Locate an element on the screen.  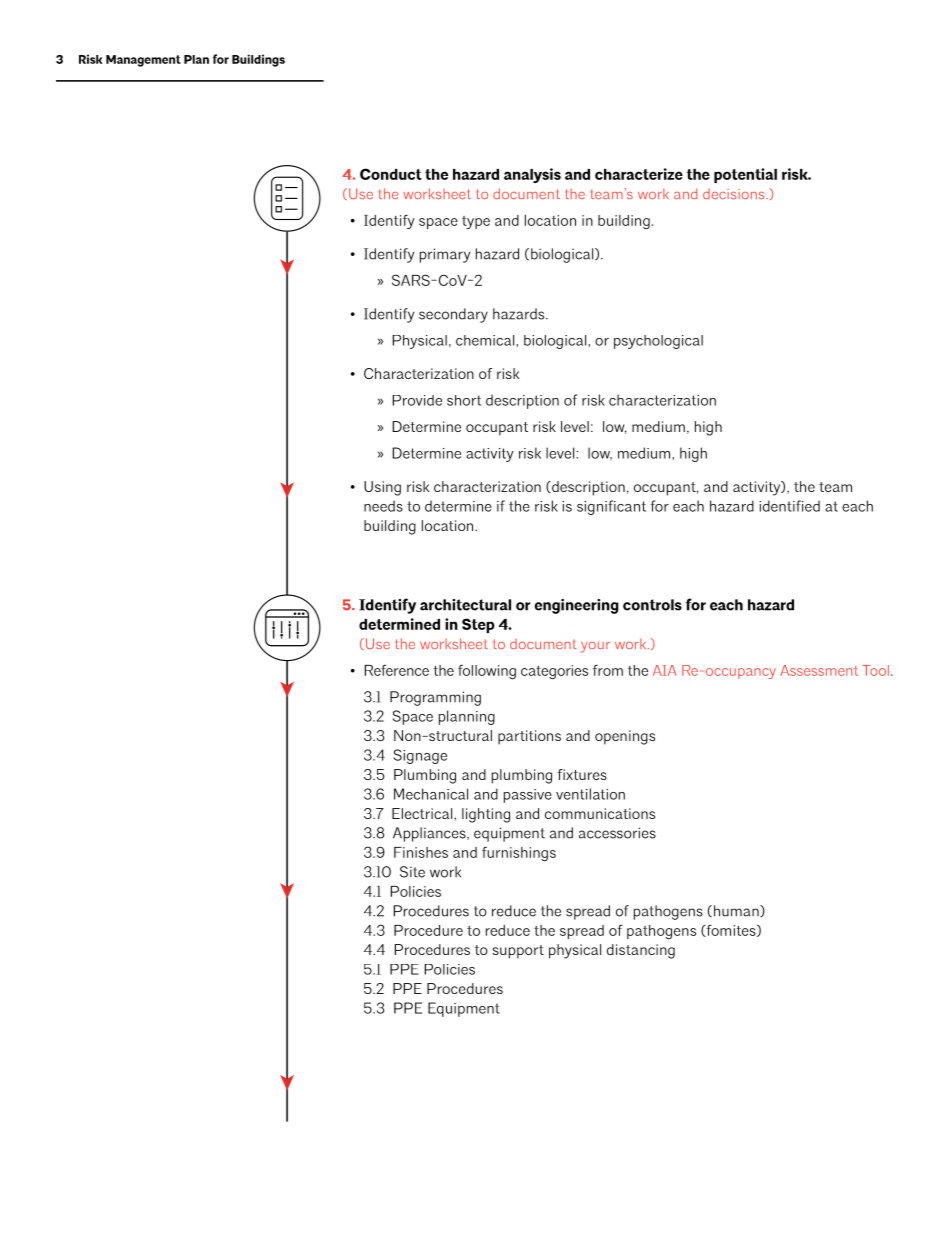
distancing is located at coordinates (641, 951).
